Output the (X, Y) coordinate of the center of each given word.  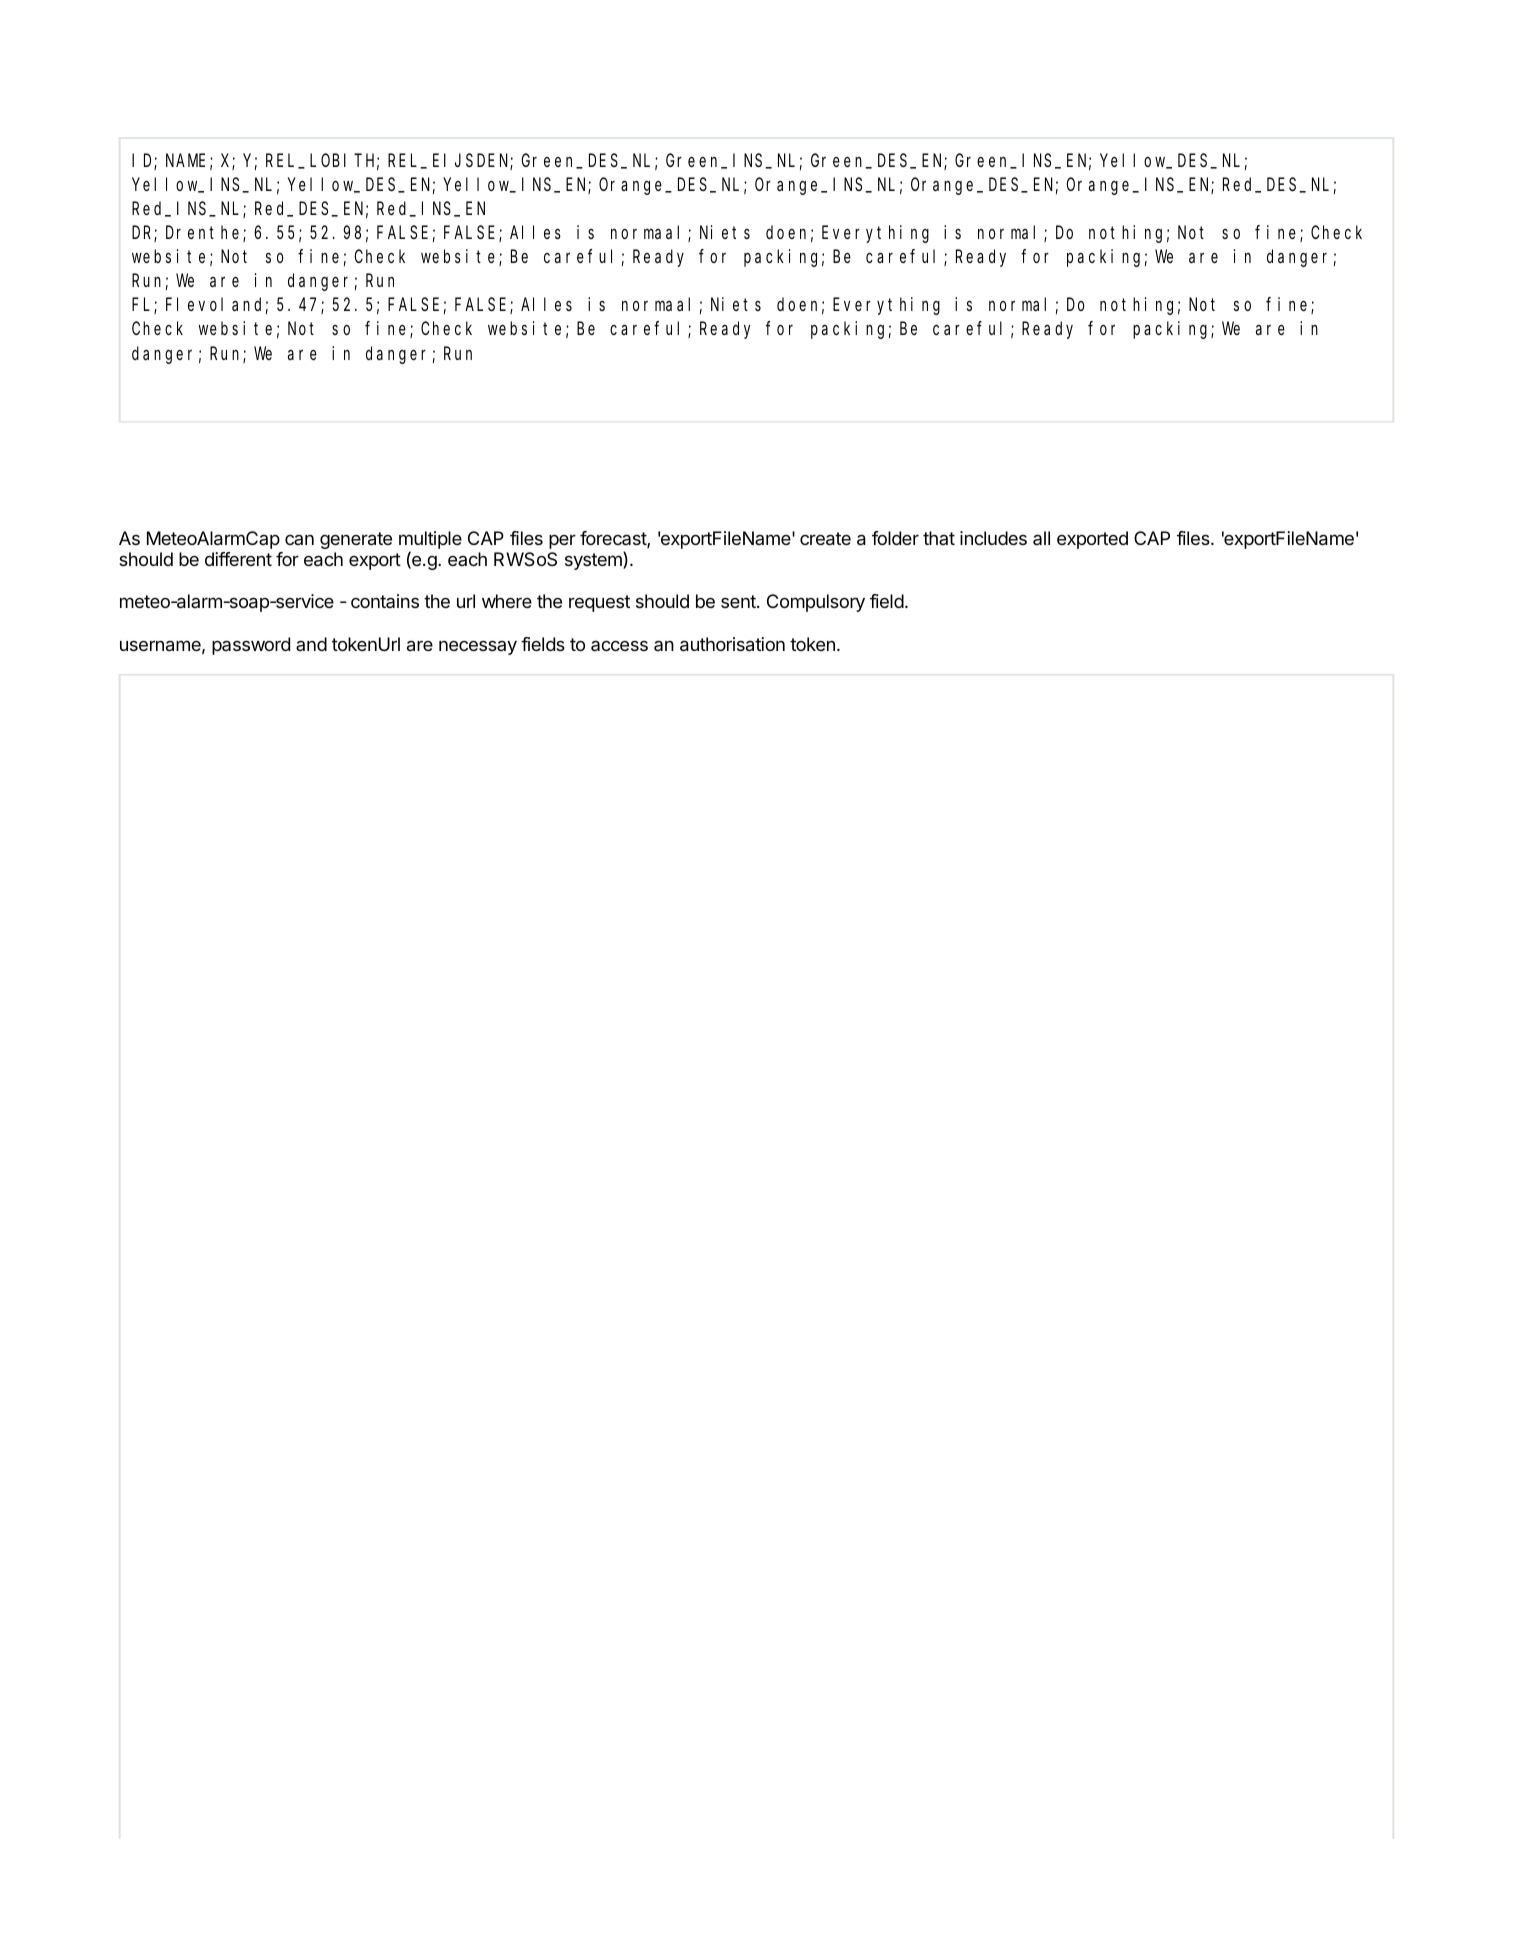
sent (739, 601)
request (599, 603)
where (507, 601)
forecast (614, 539)
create (825, 539)
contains (385, 601)
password (251, 646)
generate (356, 540)
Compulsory (816, 603)
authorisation (732, 644)
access (619, 645)
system (594, 561)
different (238, 559)
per (562, 541)
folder (895, 538)
